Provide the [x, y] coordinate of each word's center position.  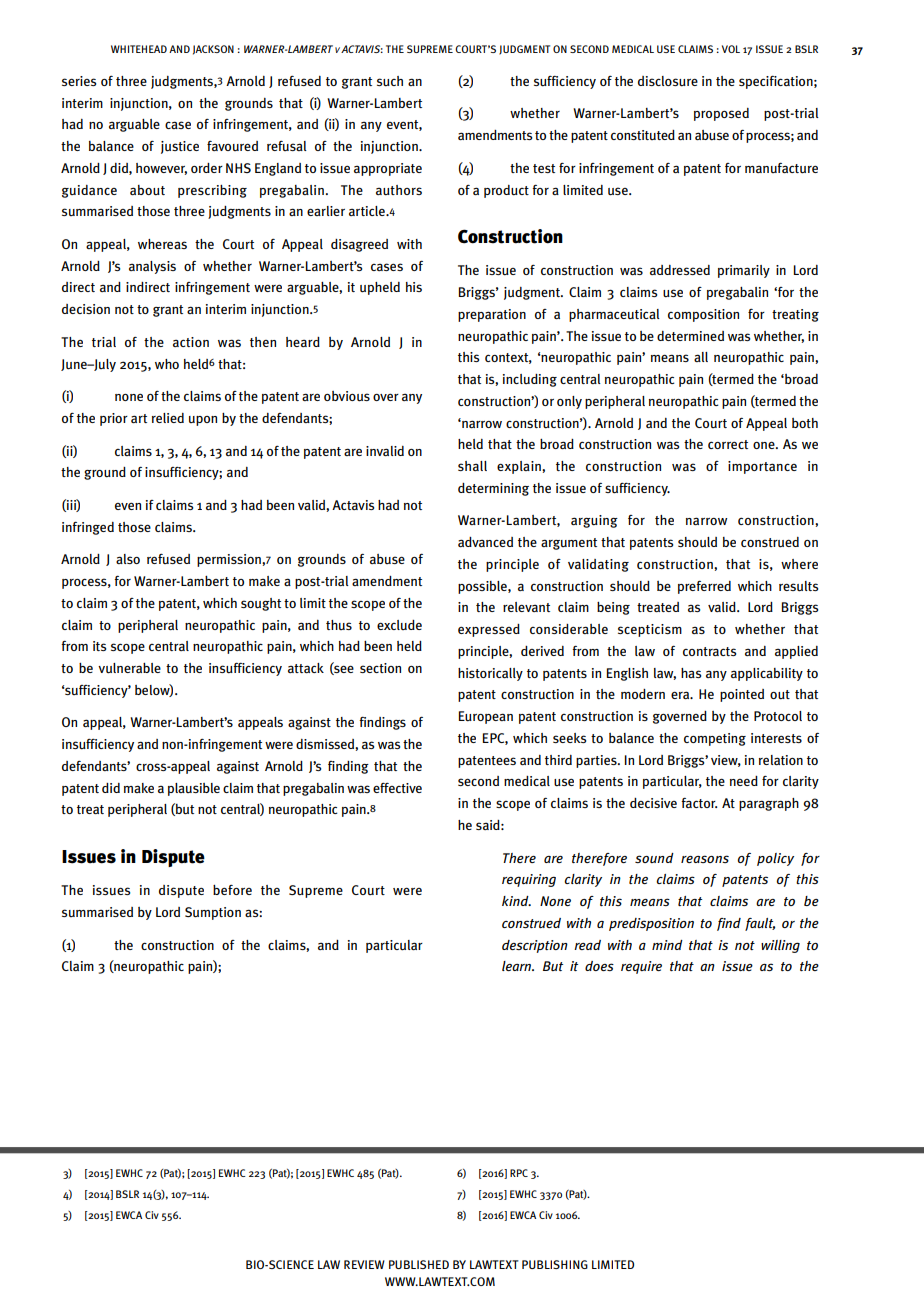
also [128, 559]
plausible [194, 789]
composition [703, 315]
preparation [492, 315]
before [232, 890]
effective [397, 788]
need [744, 781]
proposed [721, 114]
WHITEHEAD [139, 49]
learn [518, 966]
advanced [485, 542]
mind [667, 945]
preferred [704, 587]
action [191, 342]
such [390, 81]
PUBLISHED [419, 1264]
